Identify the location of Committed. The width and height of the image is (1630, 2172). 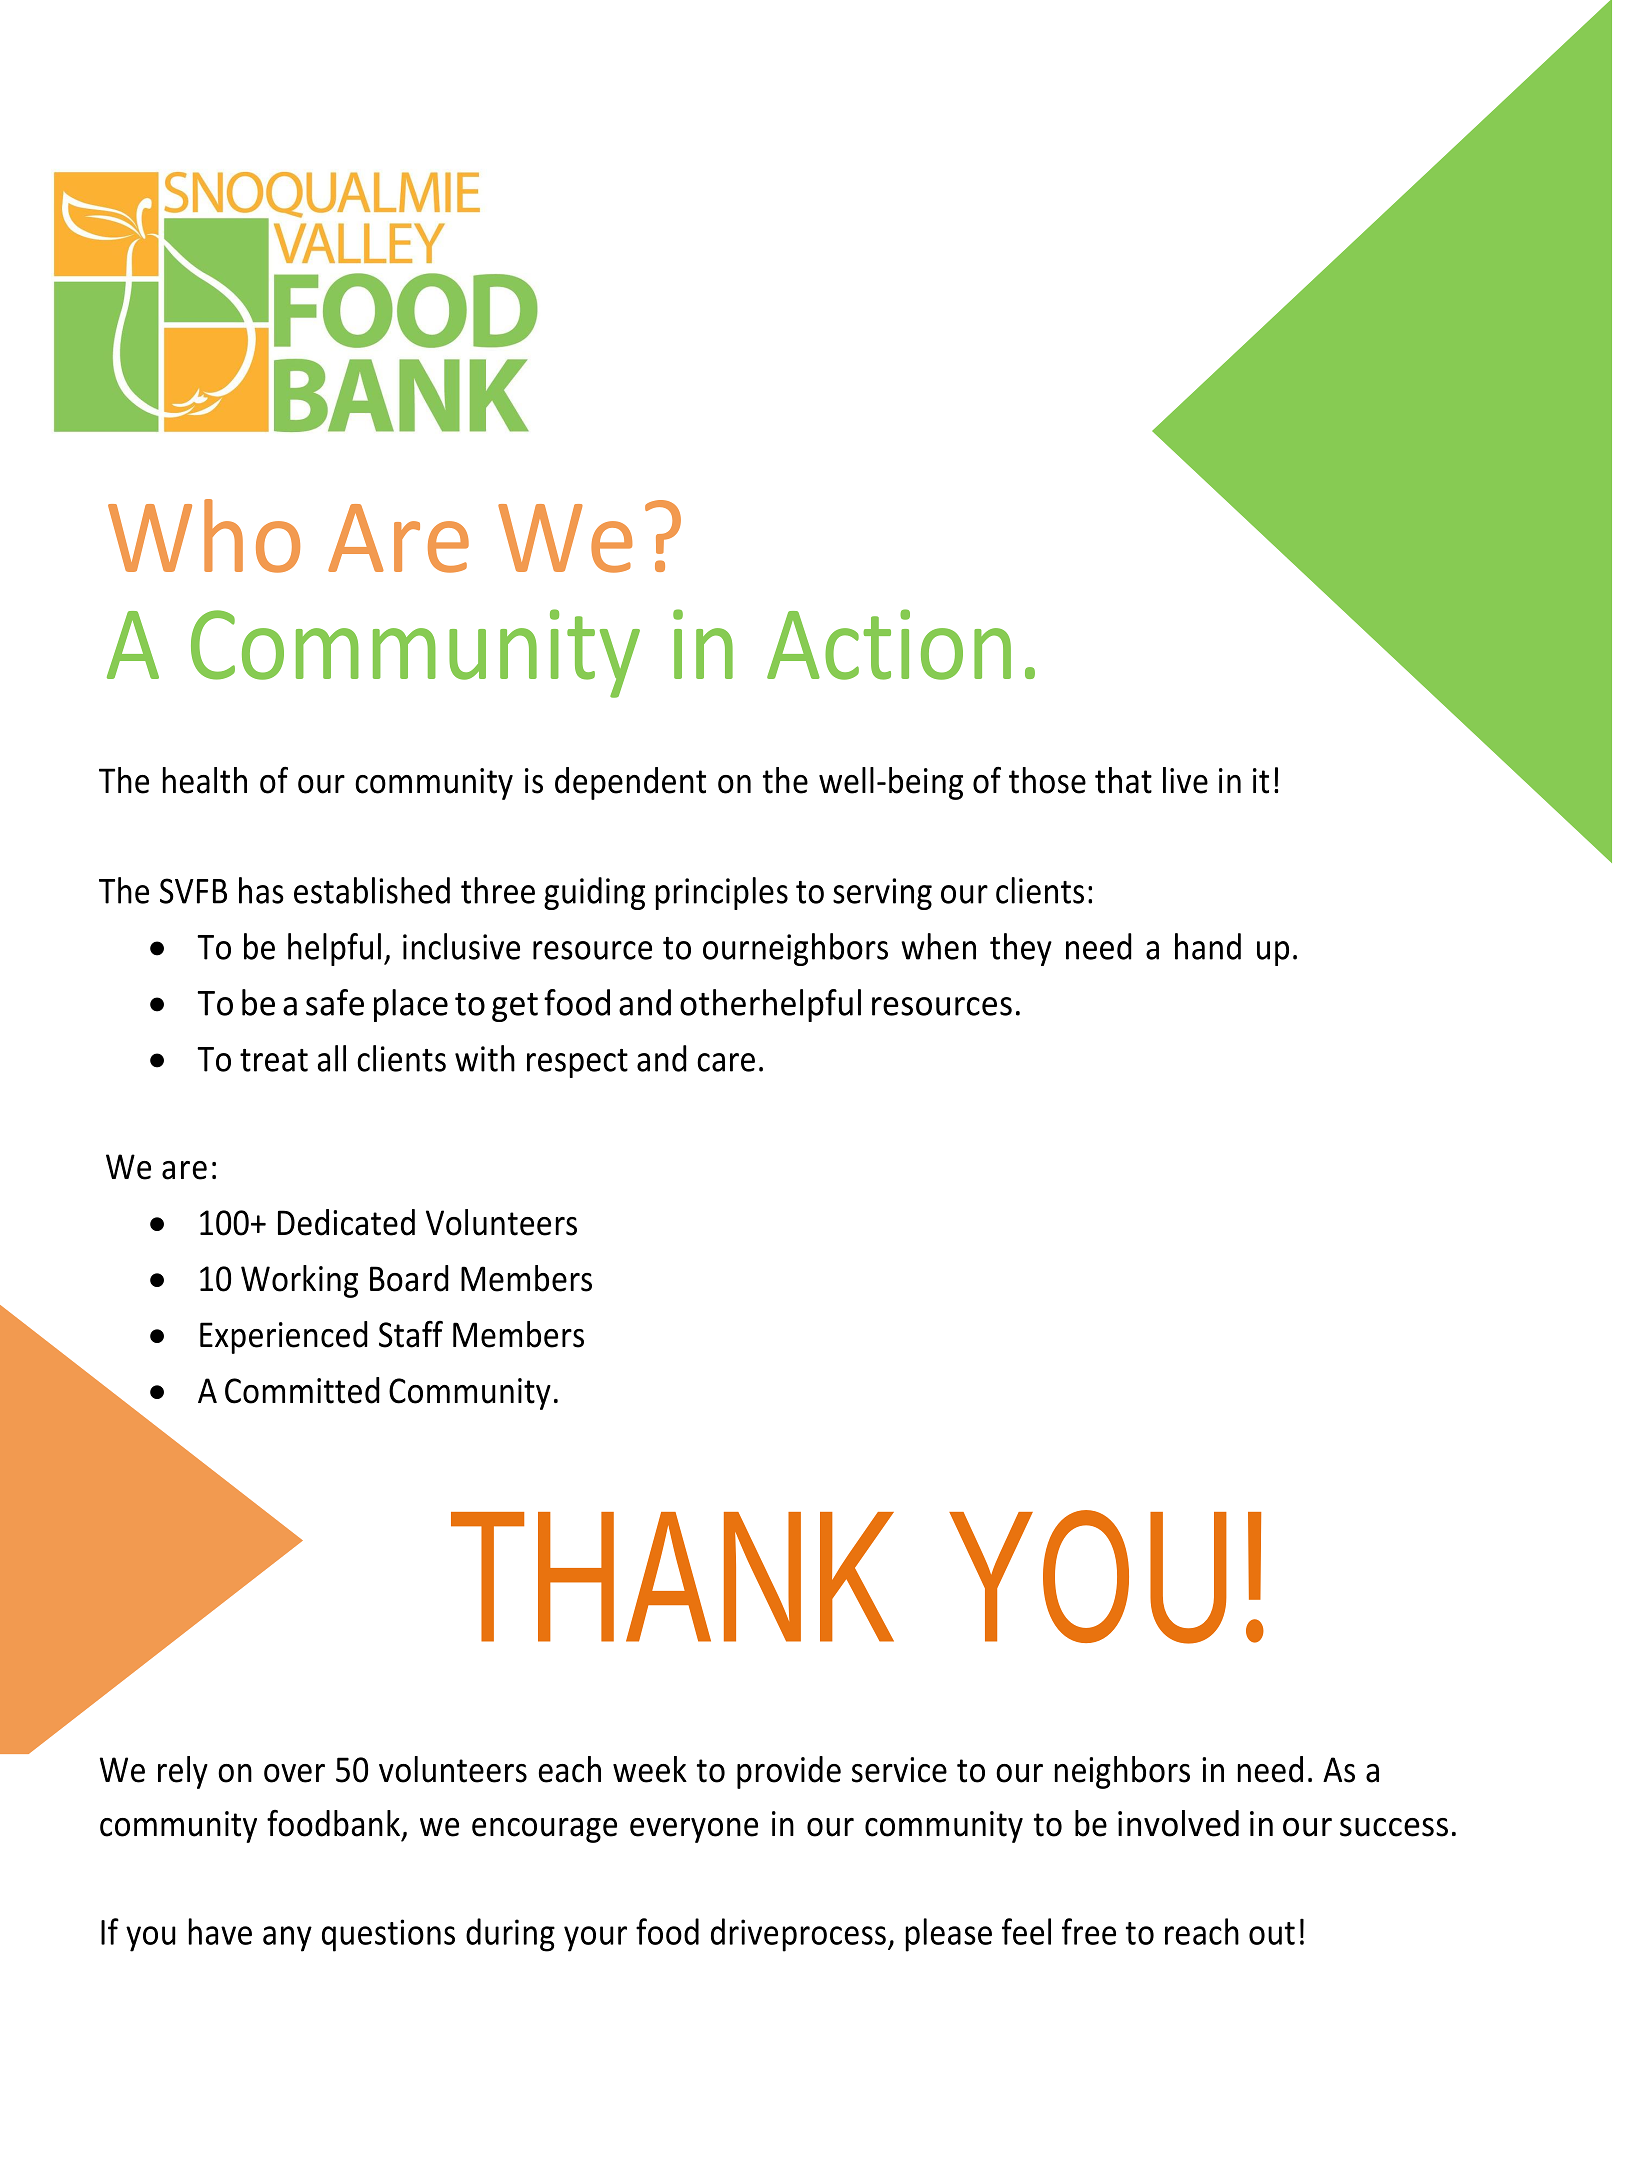
(302, 1390).
